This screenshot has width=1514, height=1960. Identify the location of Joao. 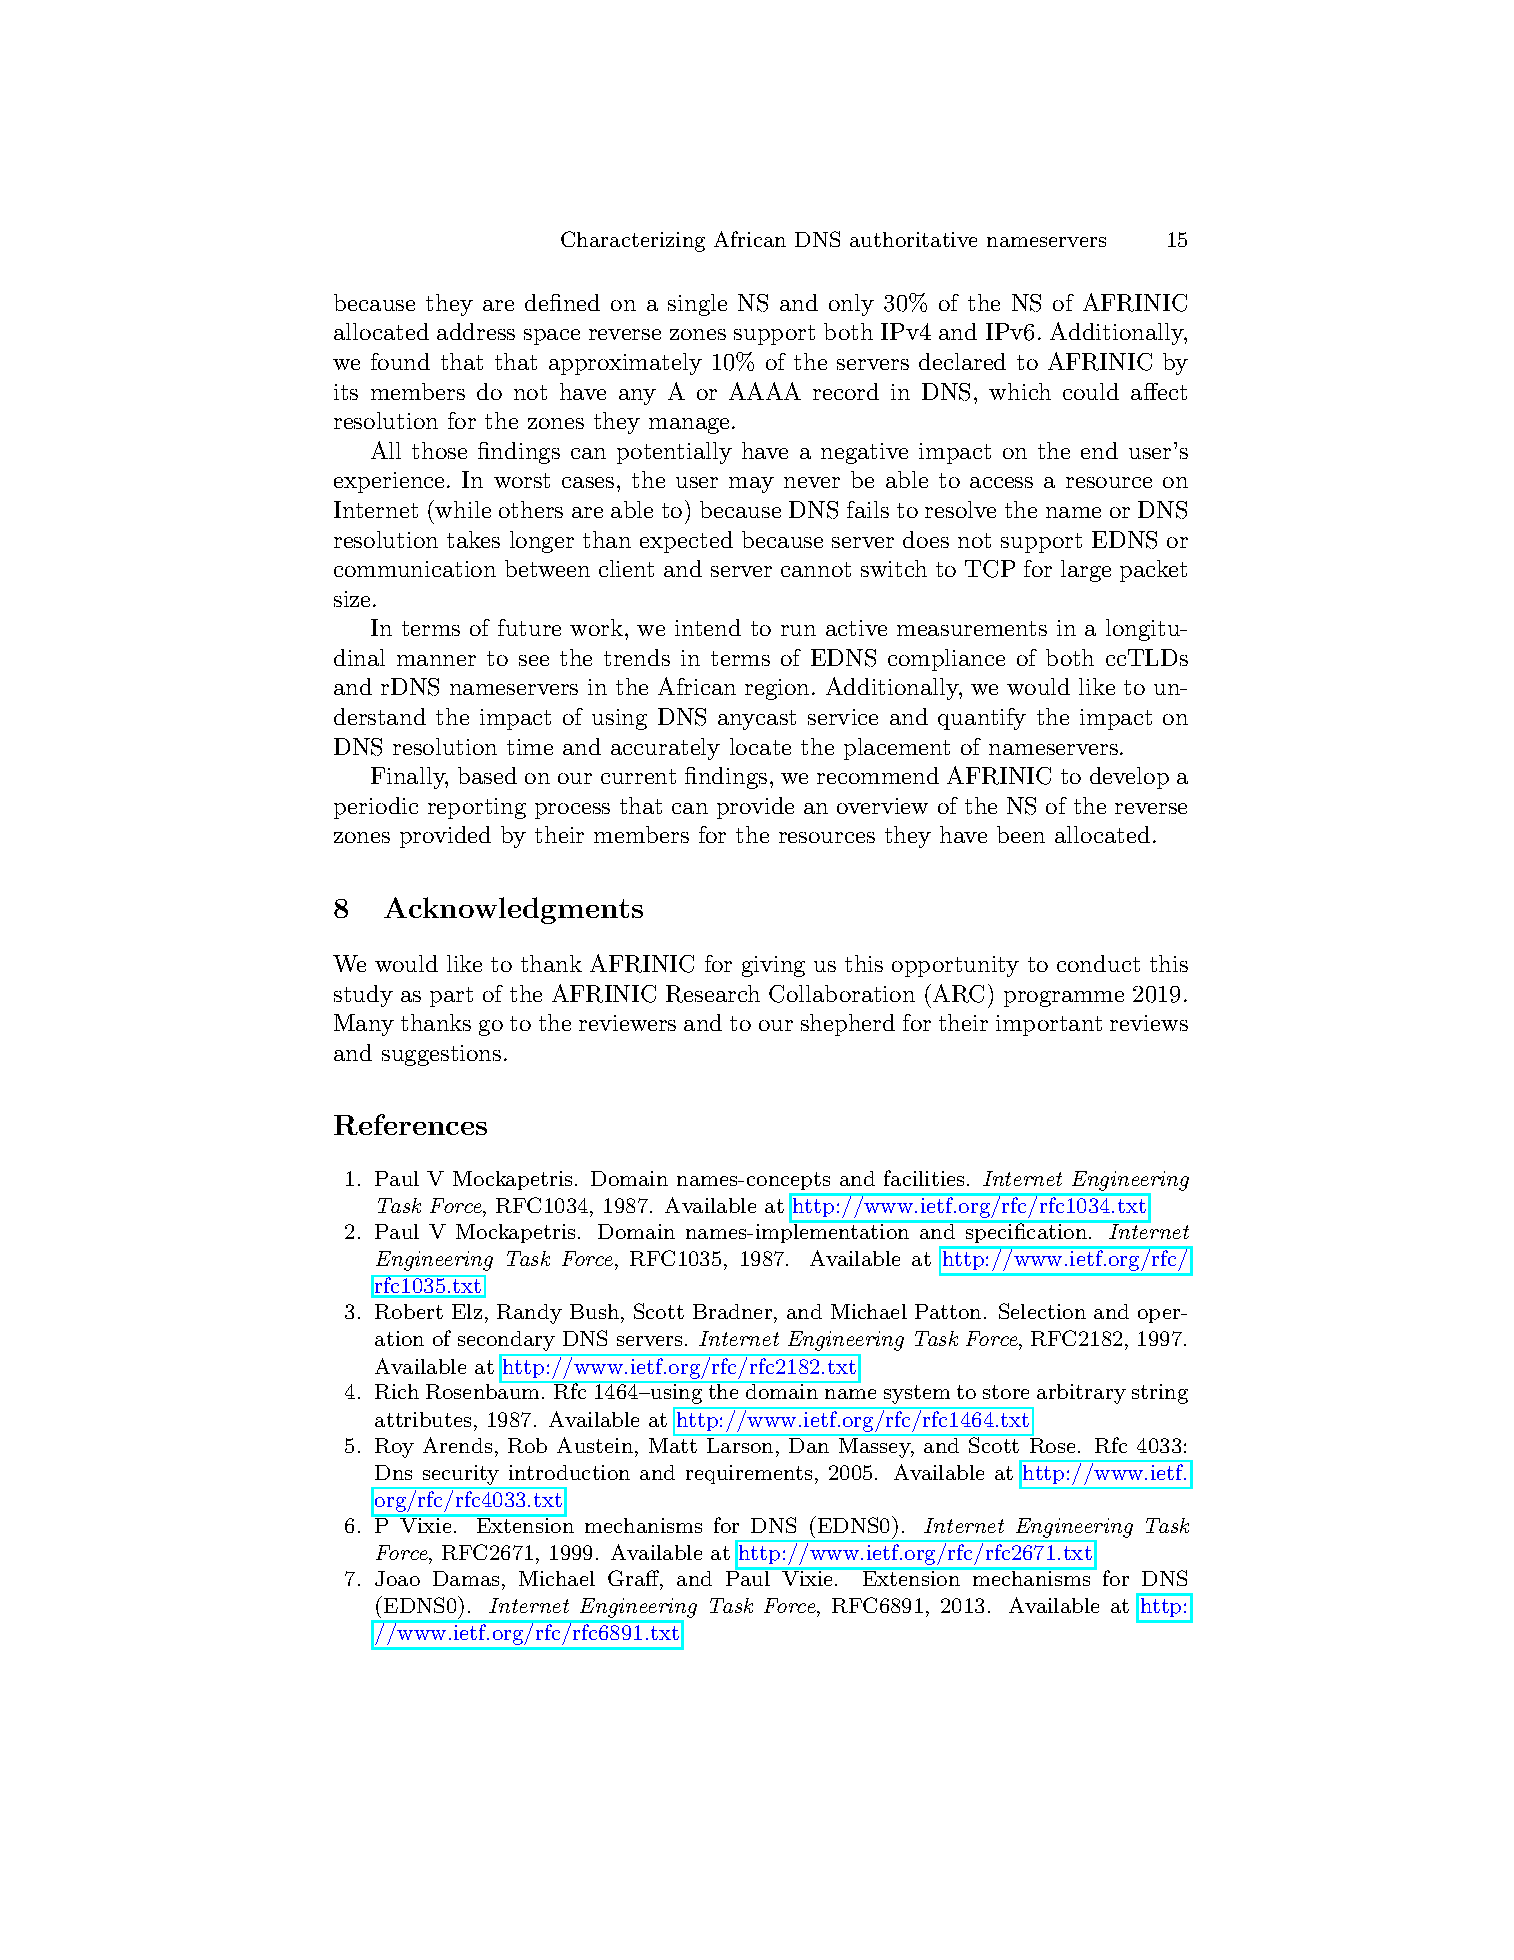
(397, 1578).
